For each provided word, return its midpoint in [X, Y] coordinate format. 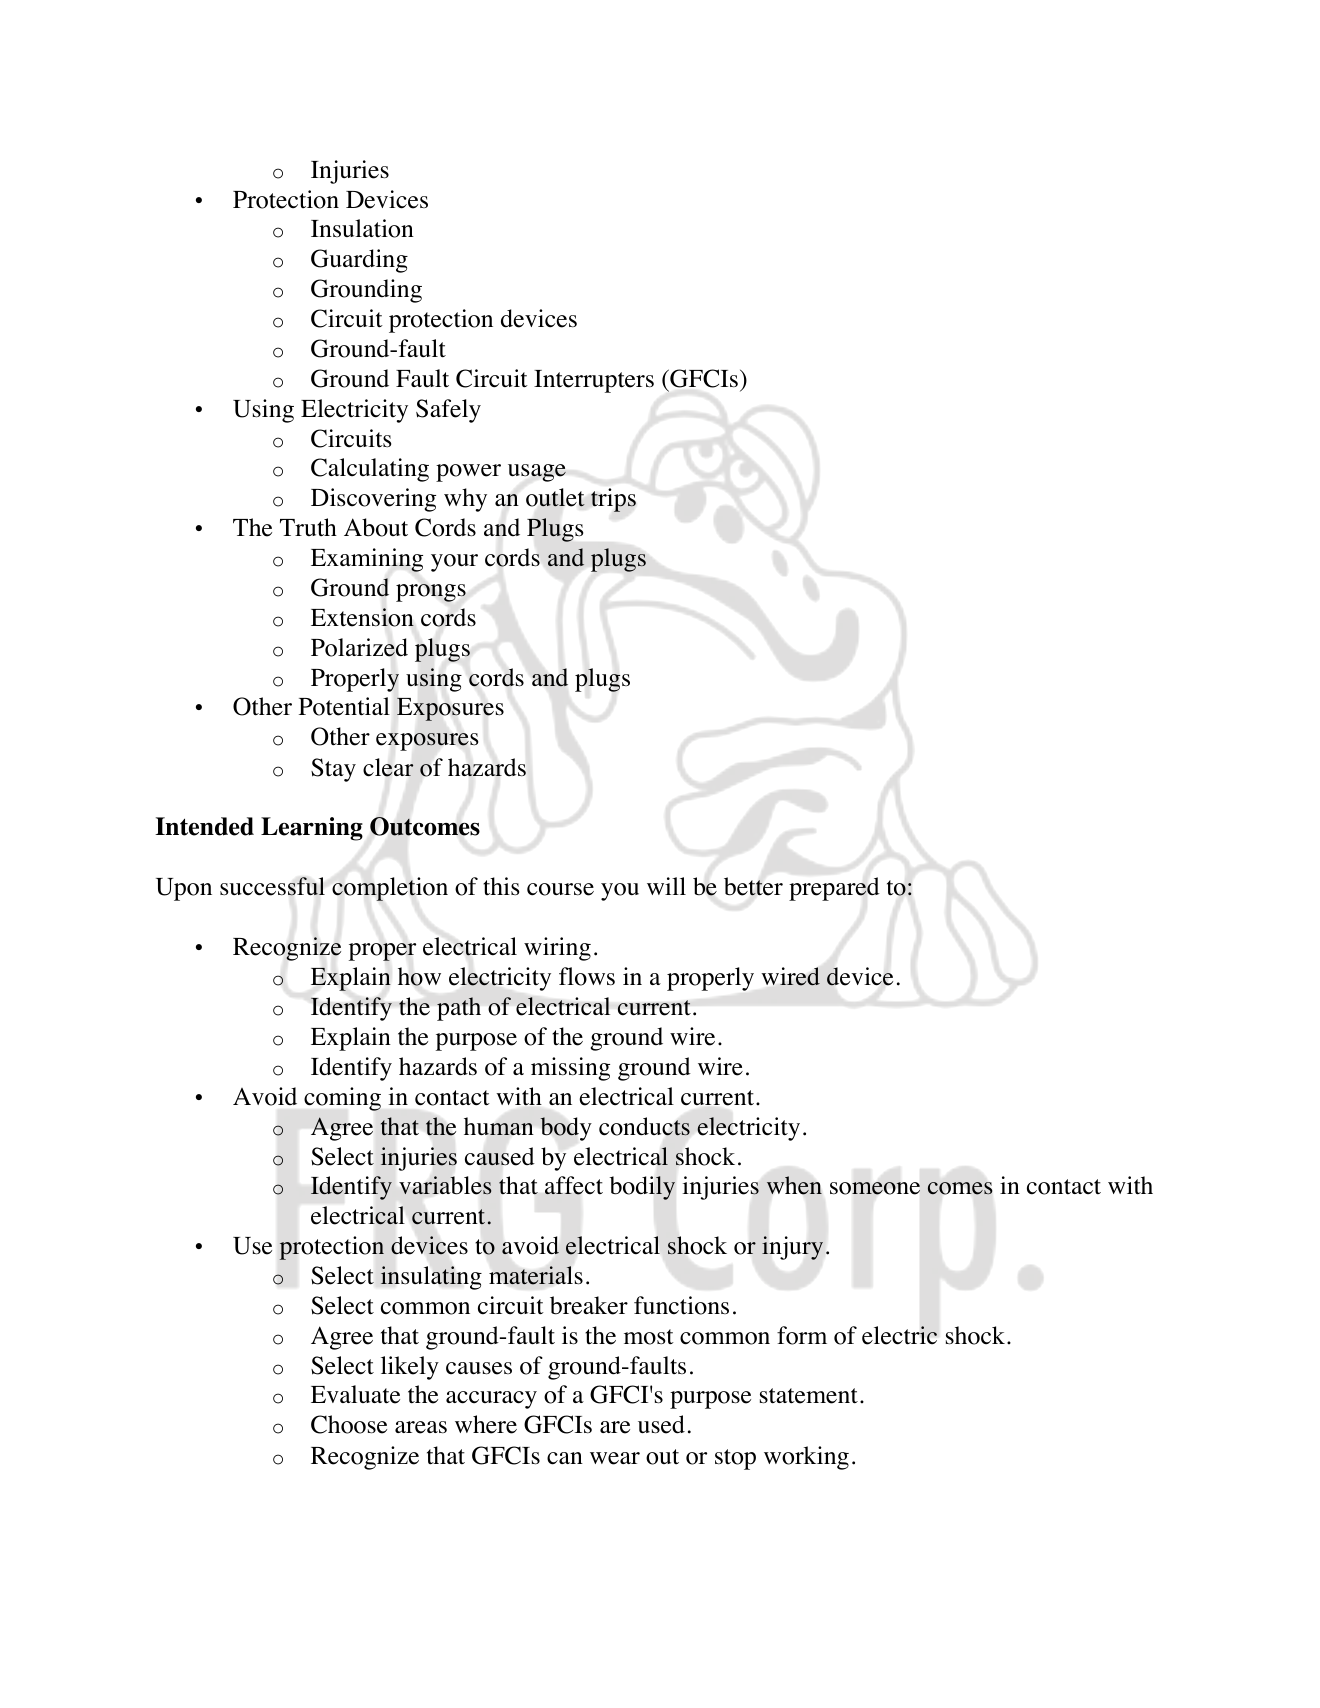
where [486, 1424]
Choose [349, 1424]
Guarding [359, 261]
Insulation [362, 228]
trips [613, 500]
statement [809, 1396]
